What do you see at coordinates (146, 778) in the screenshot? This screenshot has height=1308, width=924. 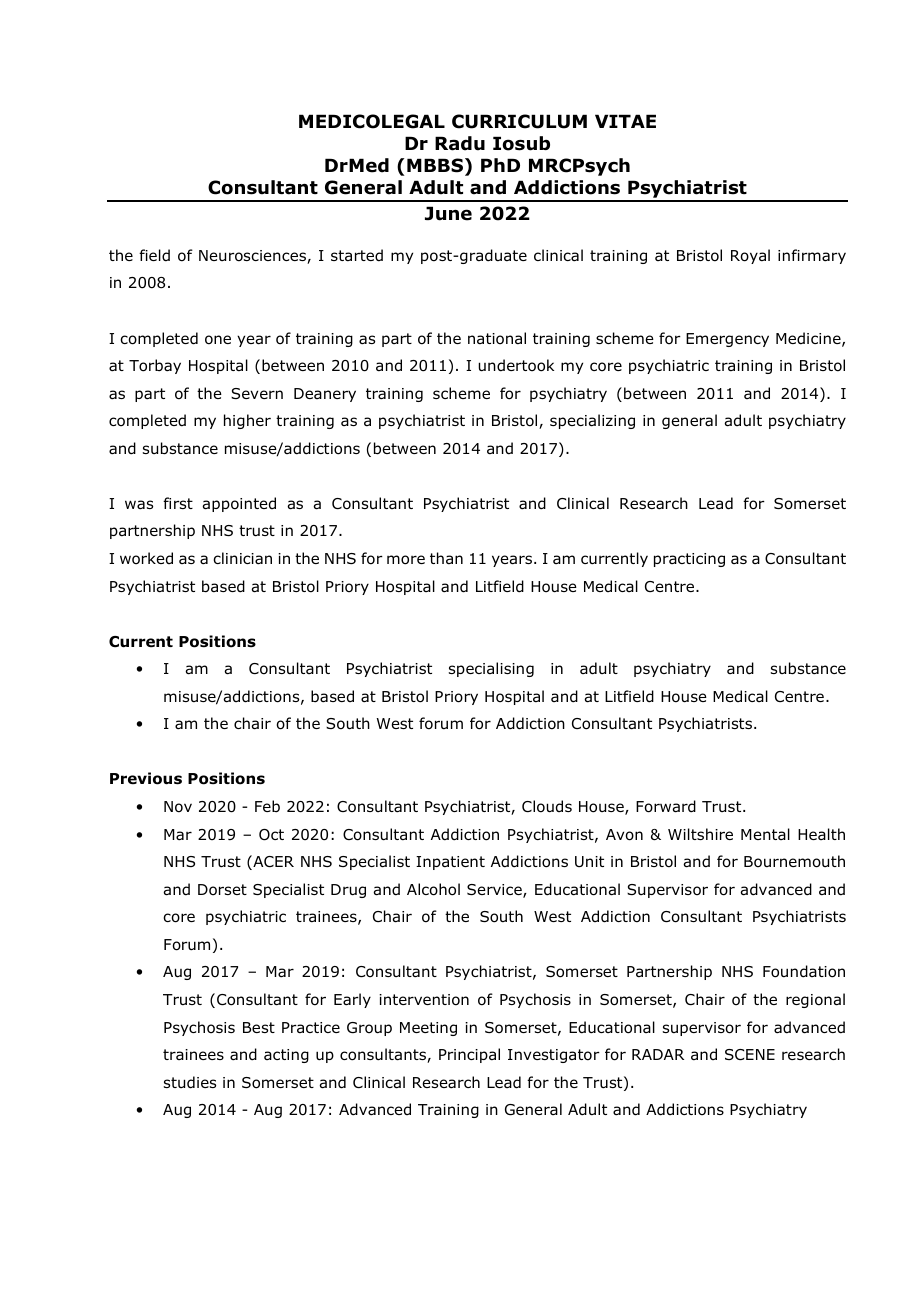 I see `Previous` at bounding box center [146, 778].
